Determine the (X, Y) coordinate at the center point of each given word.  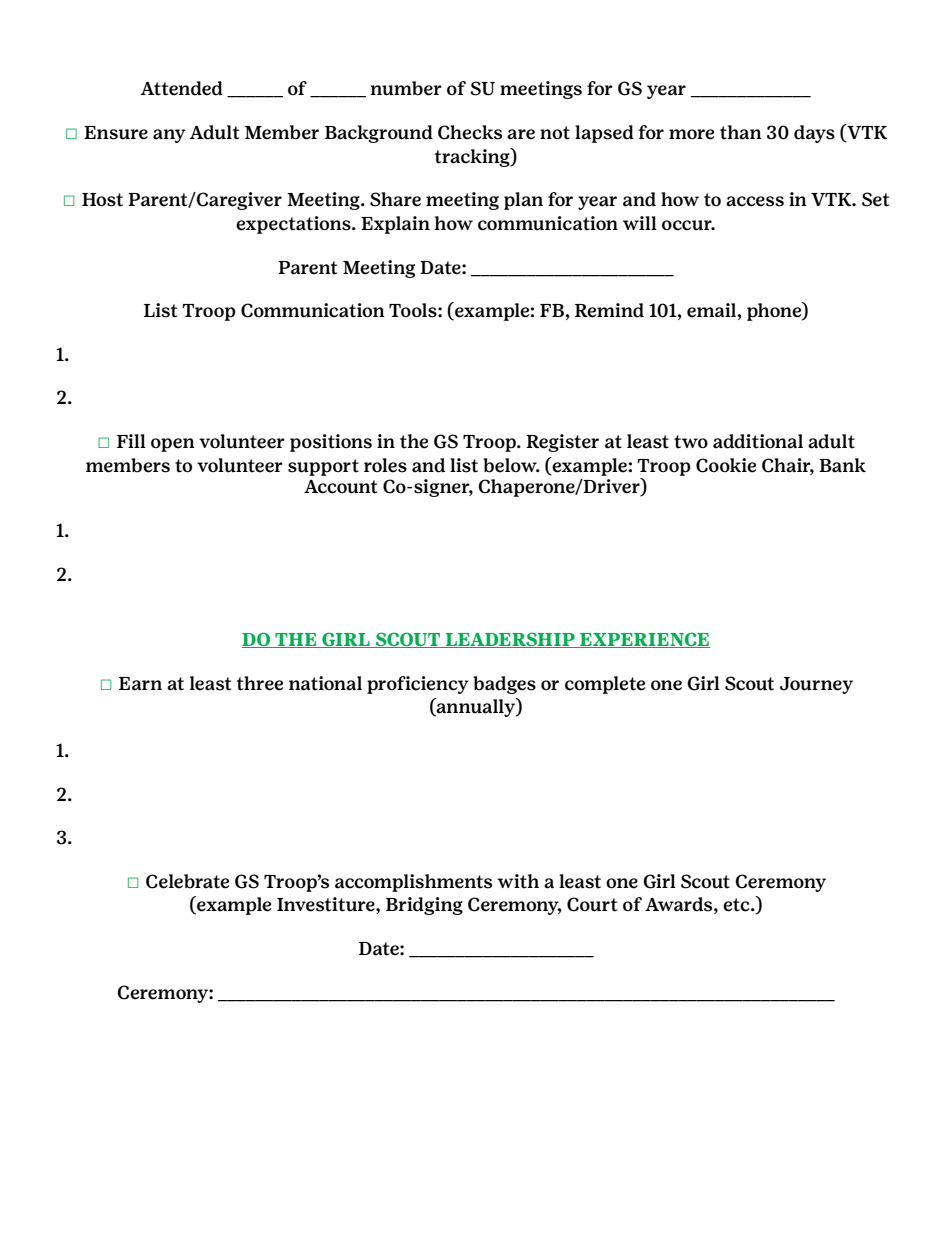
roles (385, 465)
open (173, 445)
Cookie (726, 465)
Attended (182, 88)
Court (592, 904)
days (814, 134)
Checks (470, 132)
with (518, 881)
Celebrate (187, 881)
